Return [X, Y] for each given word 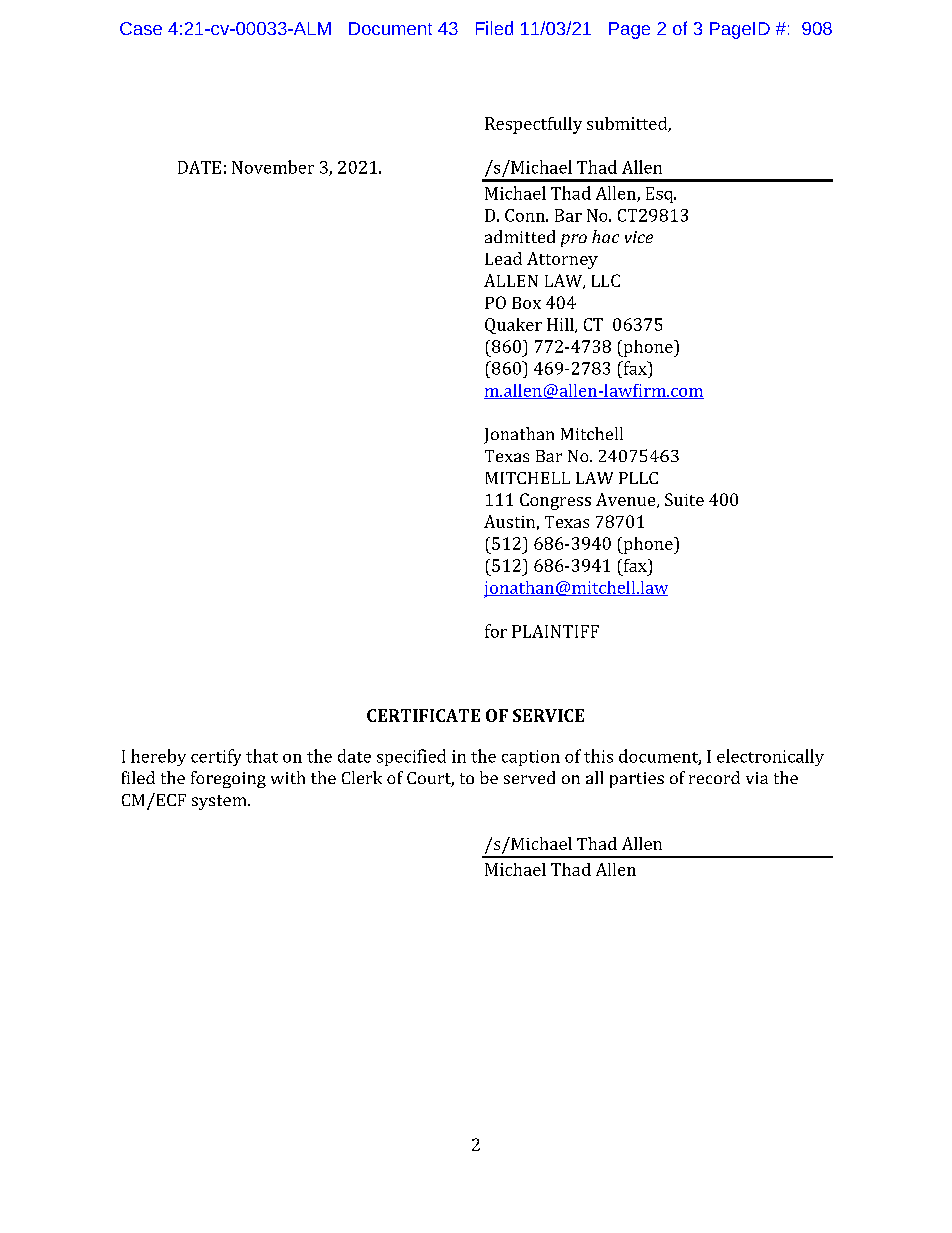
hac [605, 236]
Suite [684, 499]
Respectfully [533, 125]
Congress [555, 501]
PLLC [638, 478]
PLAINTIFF [555, 631]
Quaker [513, 326]
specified [411, 757]
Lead [503, 258]
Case [141, 28]
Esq [661, 195]
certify [216, 757]
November [273, 167]
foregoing [228, 779]
